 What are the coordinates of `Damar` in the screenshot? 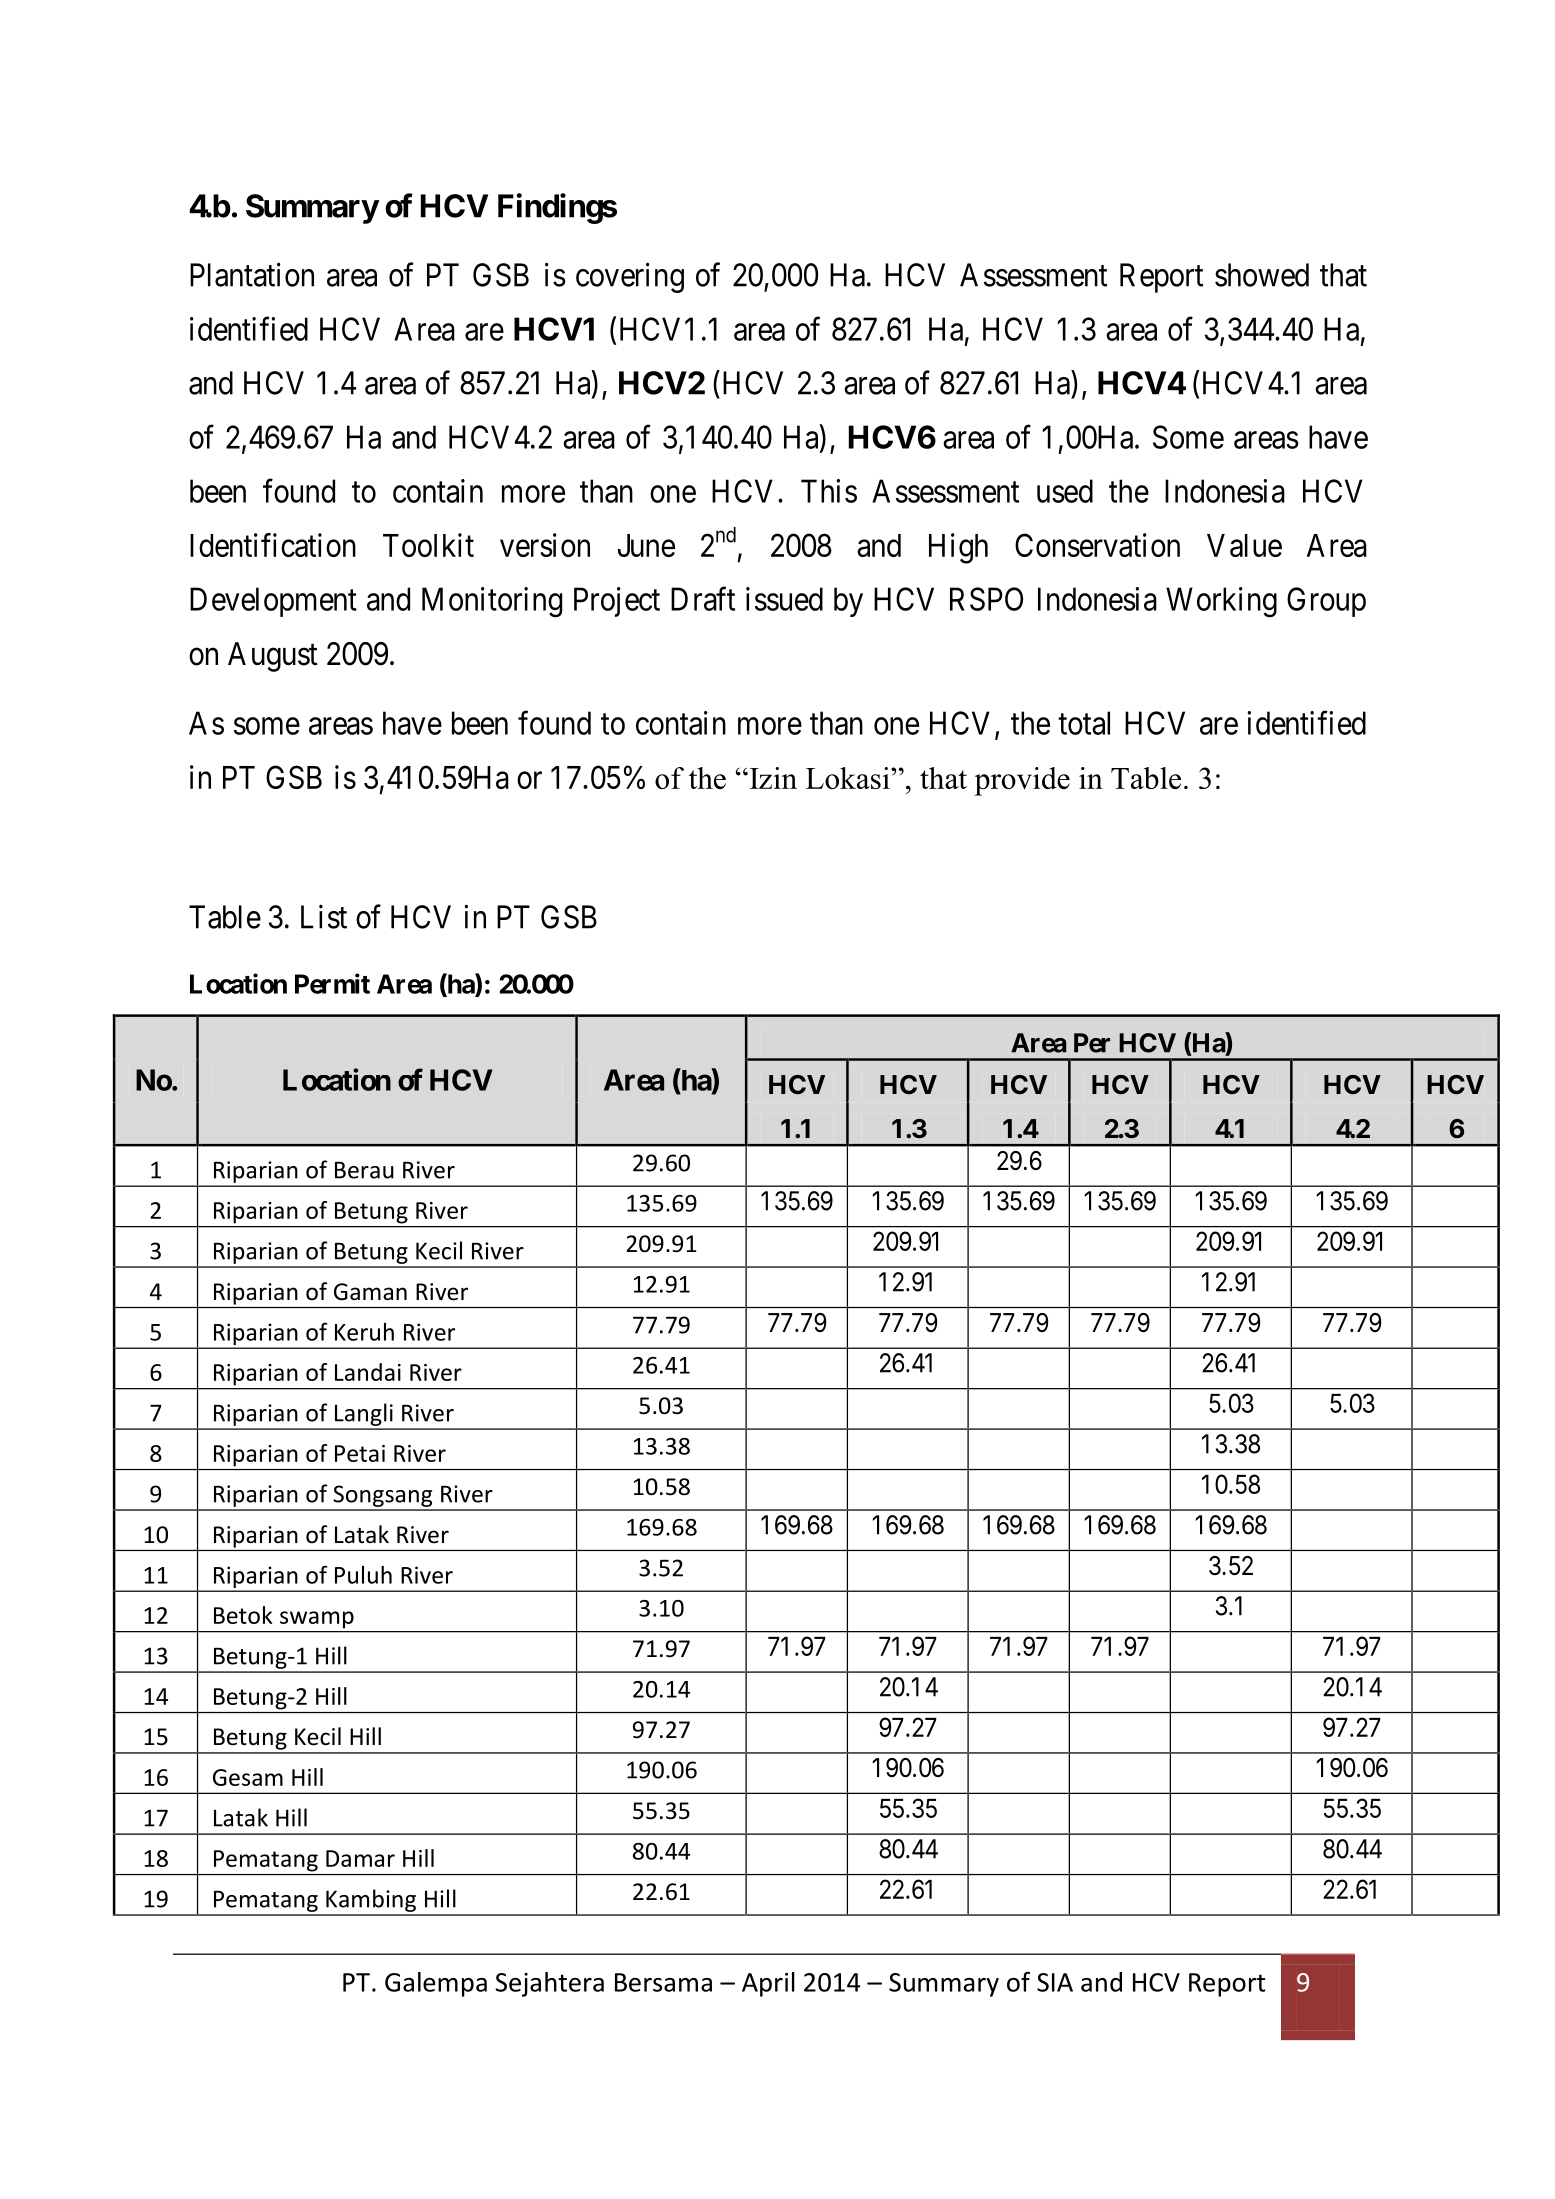 It's located at (360, 1858).
